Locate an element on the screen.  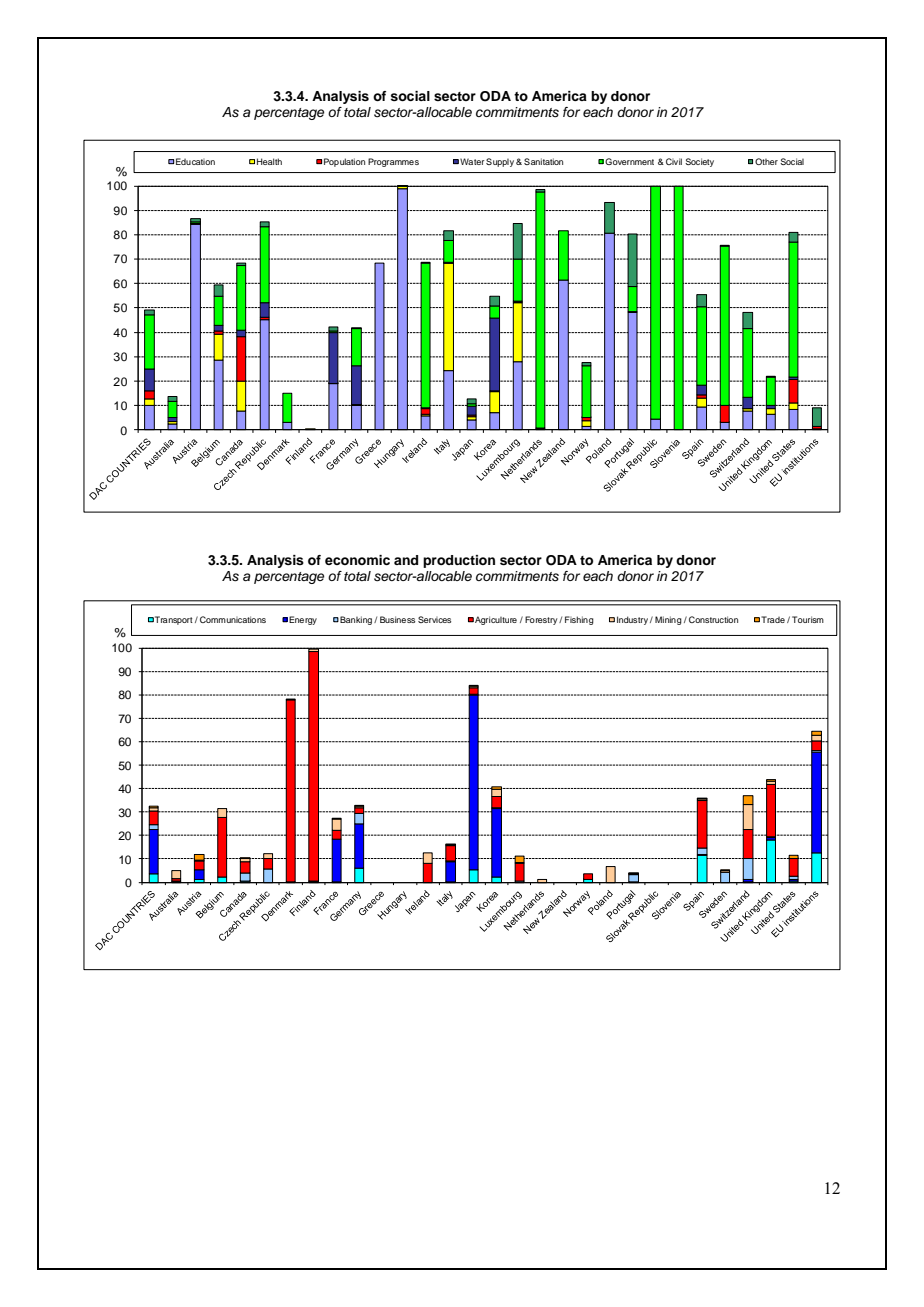
economic is located at coordinates (357, 560).
